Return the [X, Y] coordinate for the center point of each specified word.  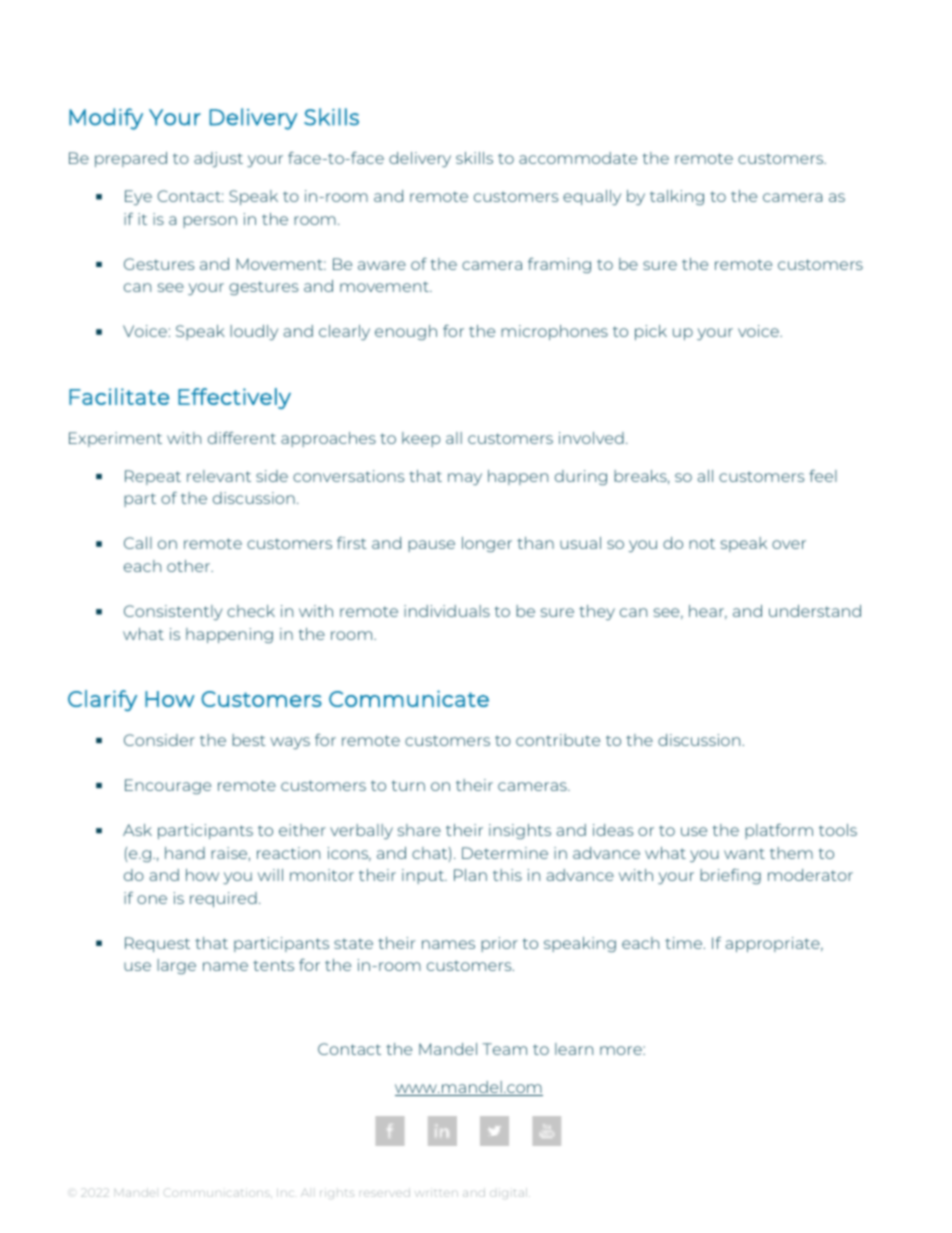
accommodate [578, 158]
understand [815, 611]
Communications [218, 1192]
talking [677, 197]
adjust [218, 159]
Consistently [173, 612]
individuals [447, 611]
